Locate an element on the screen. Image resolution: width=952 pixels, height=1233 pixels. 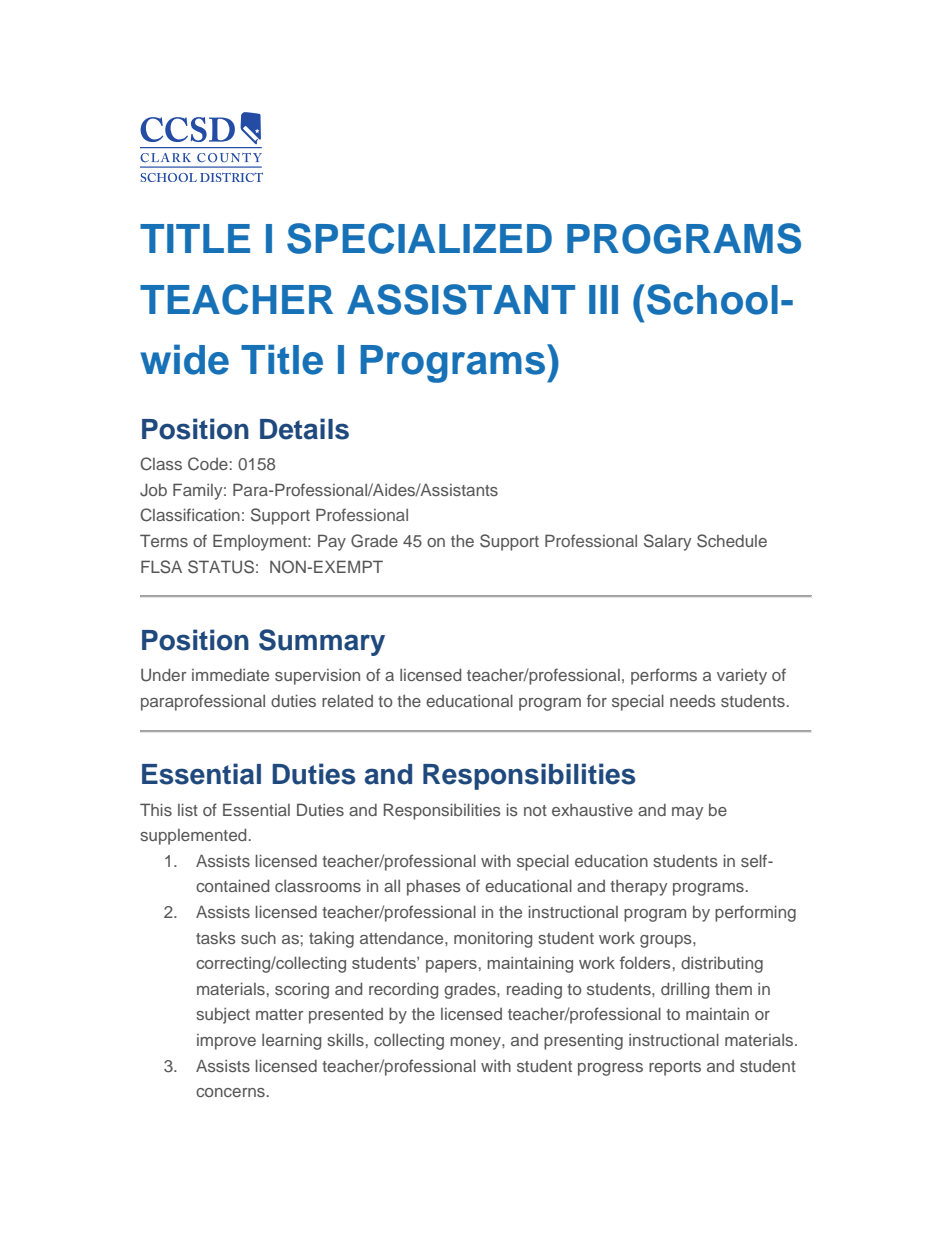
money is located at coordinates (476, 1043).
